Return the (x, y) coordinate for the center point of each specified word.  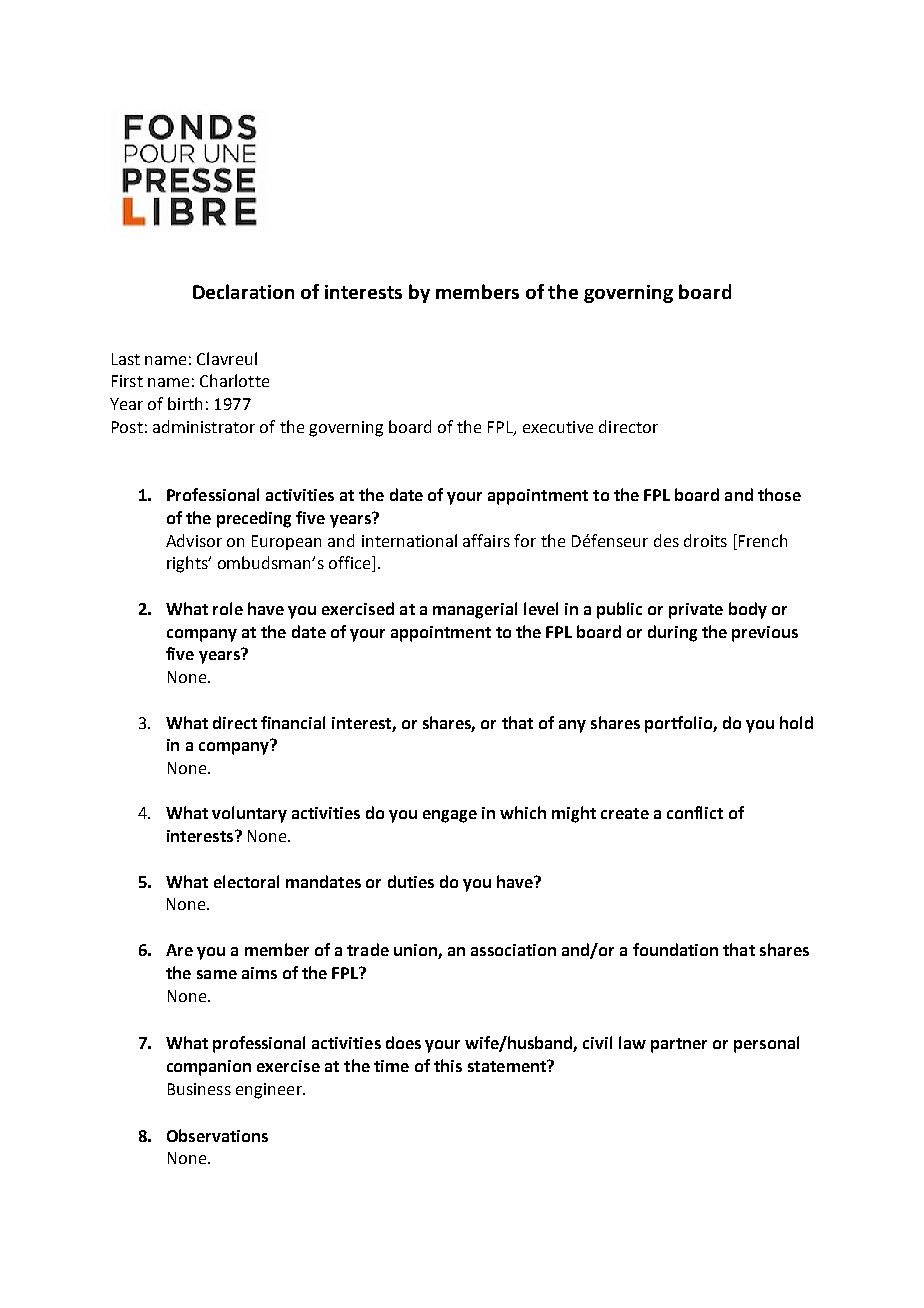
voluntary (249, 814)
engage (450, 816)
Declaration (243, 291)
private (696, 611)
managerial (475, 610)
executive (558, 427)
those (779, 494)
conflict (695, 812)
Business (199, 1089)
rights (188, 564)
